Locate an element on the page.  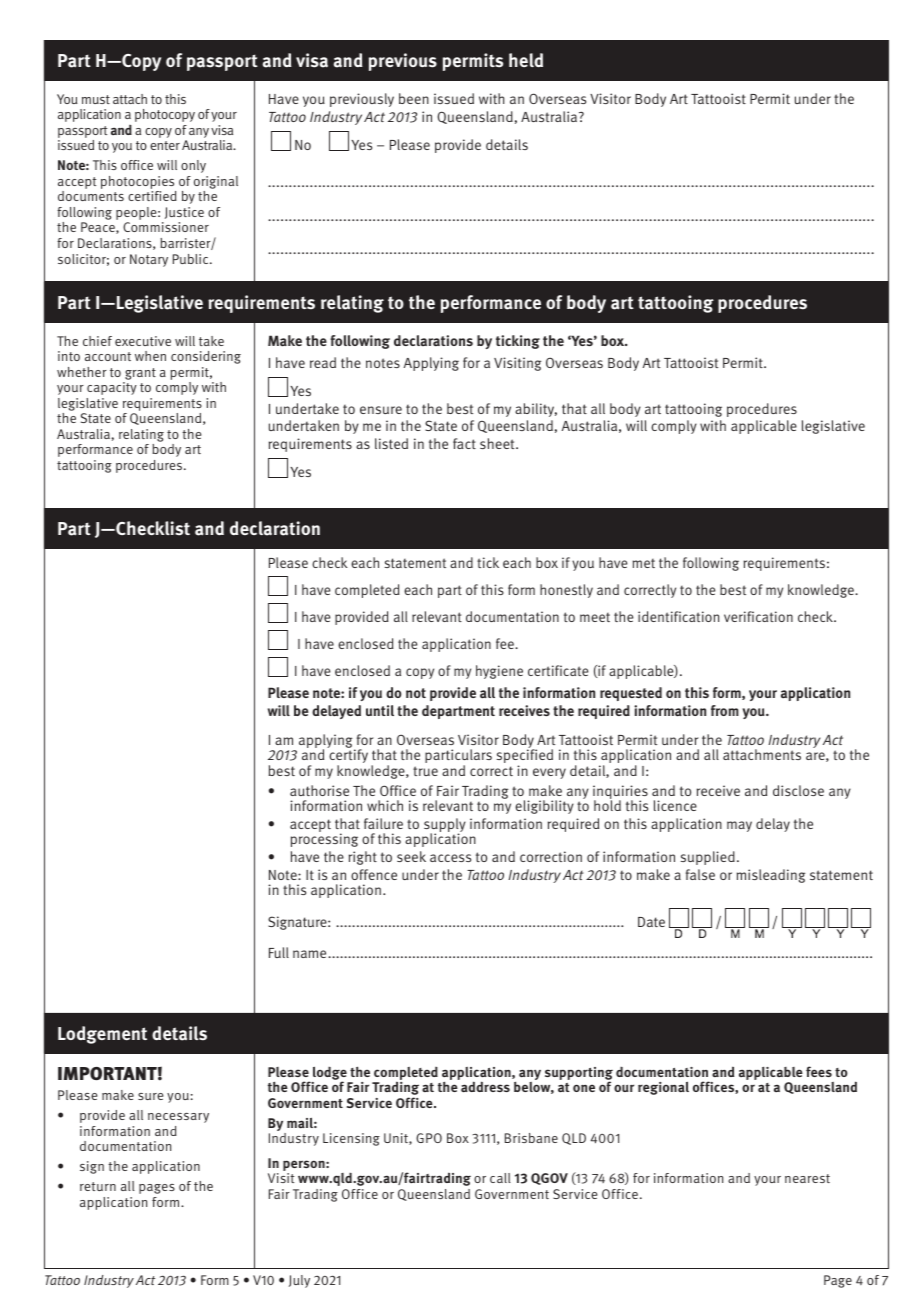
from is located at coordinates (725, 710).
